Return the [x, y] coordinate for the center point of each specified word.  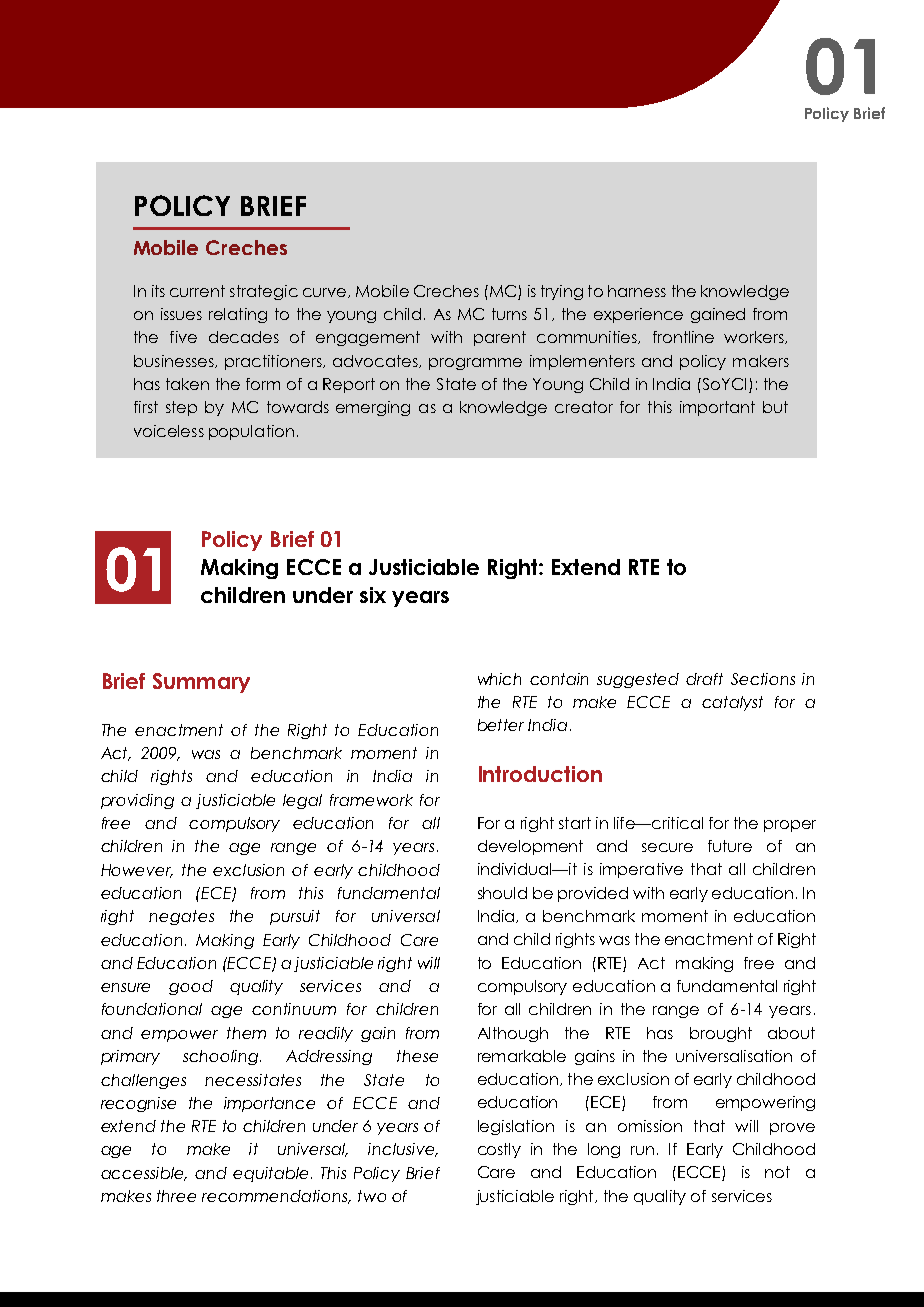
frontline [683, 337]
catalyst [732, 703]
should [502, 893]
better [501, 725]
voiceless [169, 431]
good [191, 987]
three [176, 1196]
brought [721, 1034]
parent [500, 338]
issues [181, 314]
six [373, 595]
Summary [201, 683]
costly [499, 1150]
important [717, 408]
